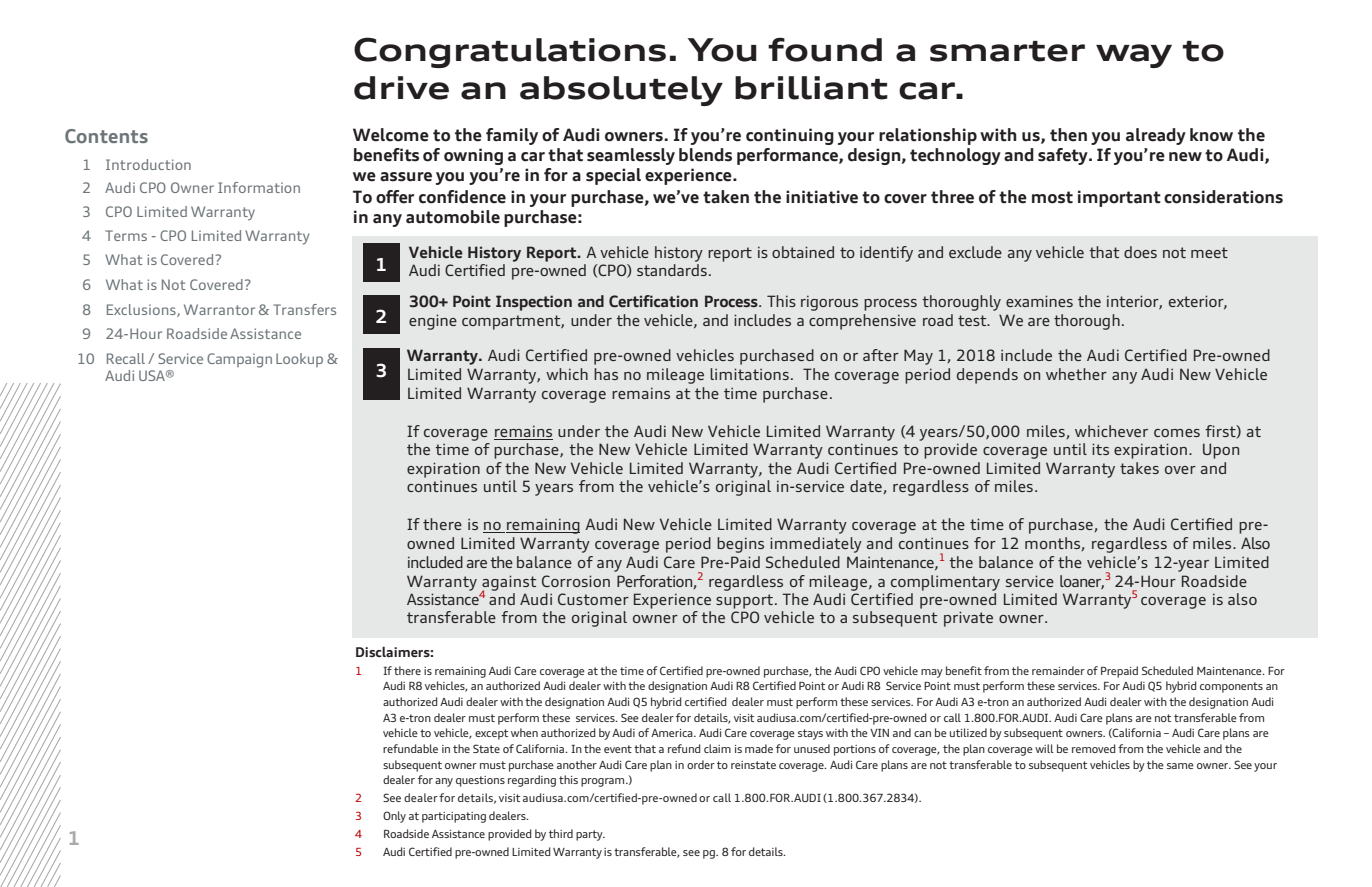 The height and width of the document is (887, 1372). I want to click on except, so click(491, 734).
